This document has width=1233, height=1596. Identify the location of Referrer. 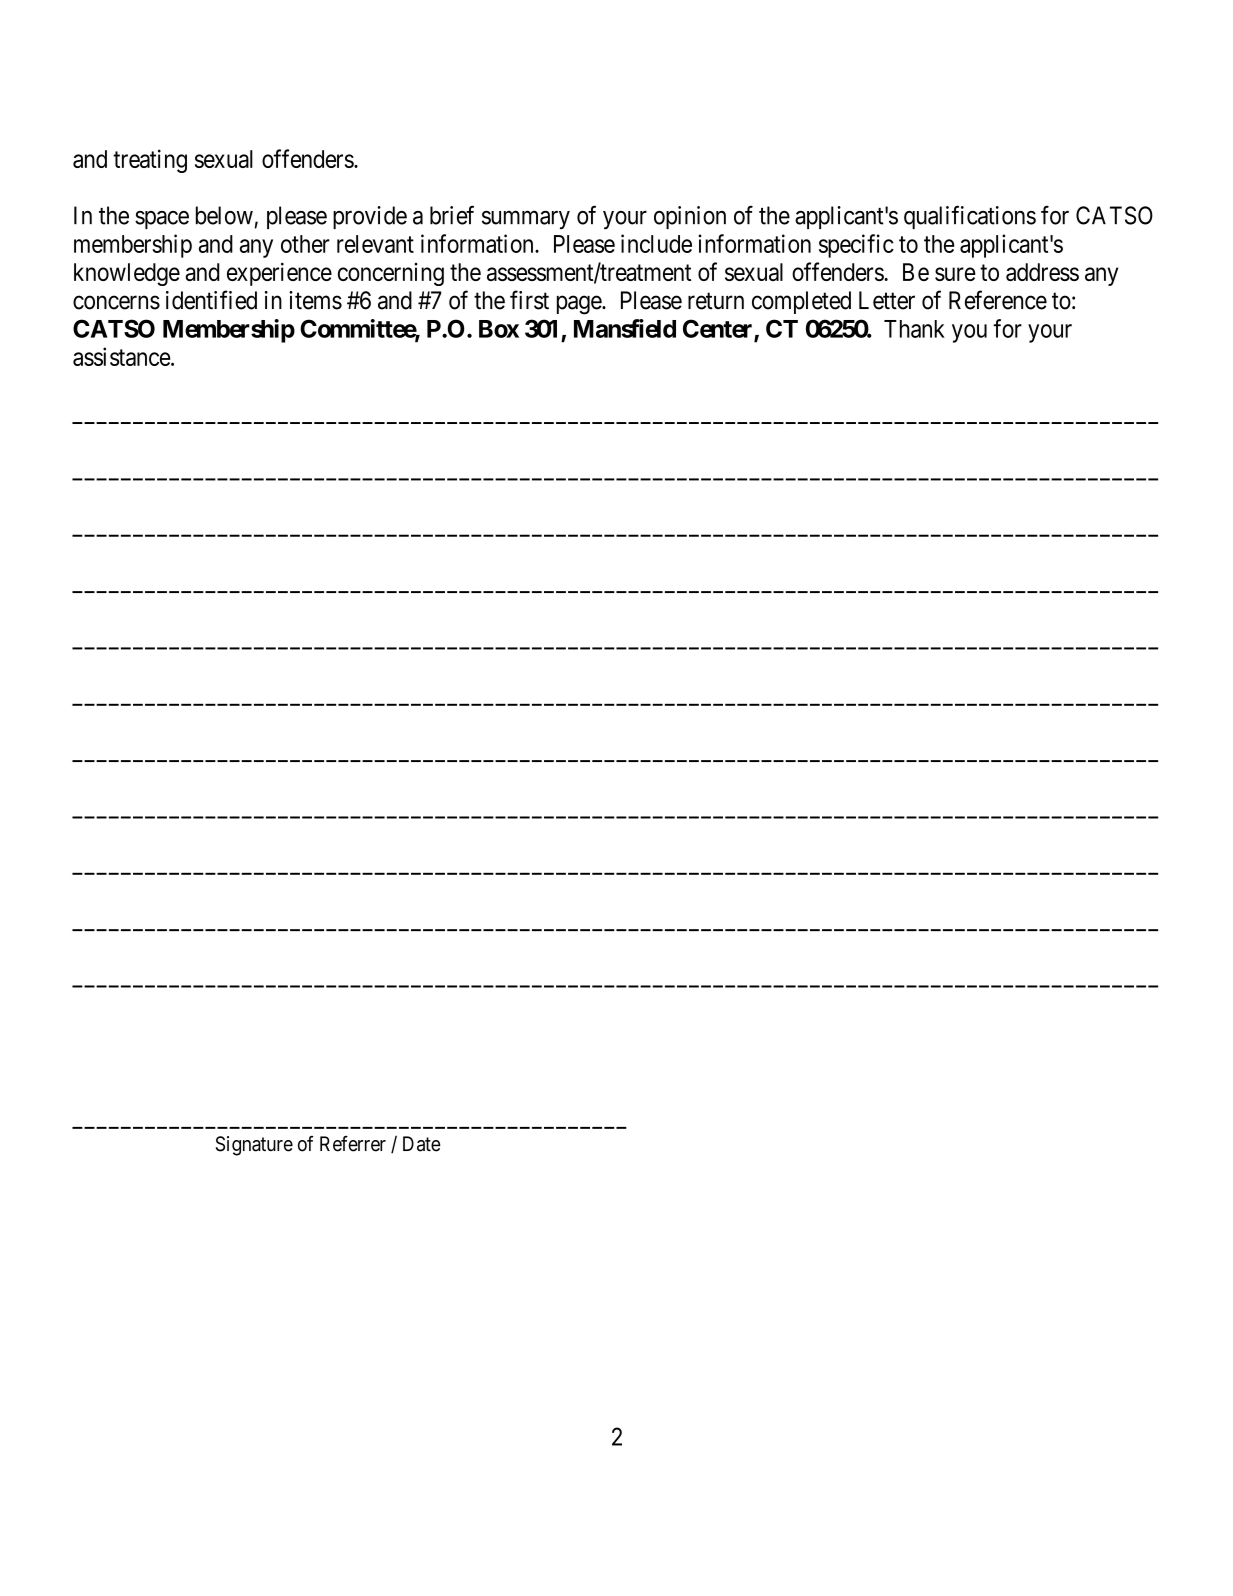
(353, 1144).
